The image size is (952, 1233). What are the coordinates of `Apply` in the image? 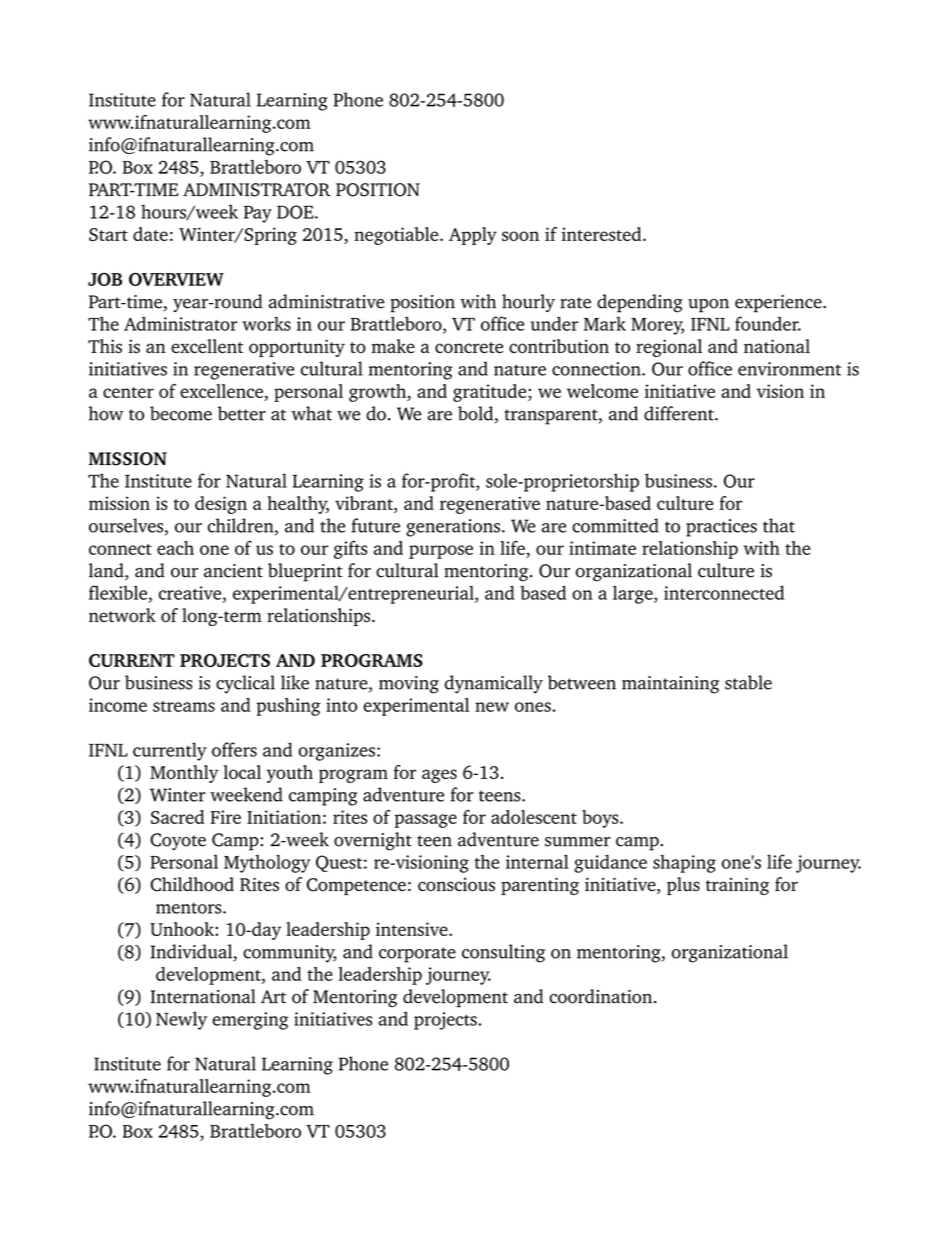 It's located at (473, 236).
